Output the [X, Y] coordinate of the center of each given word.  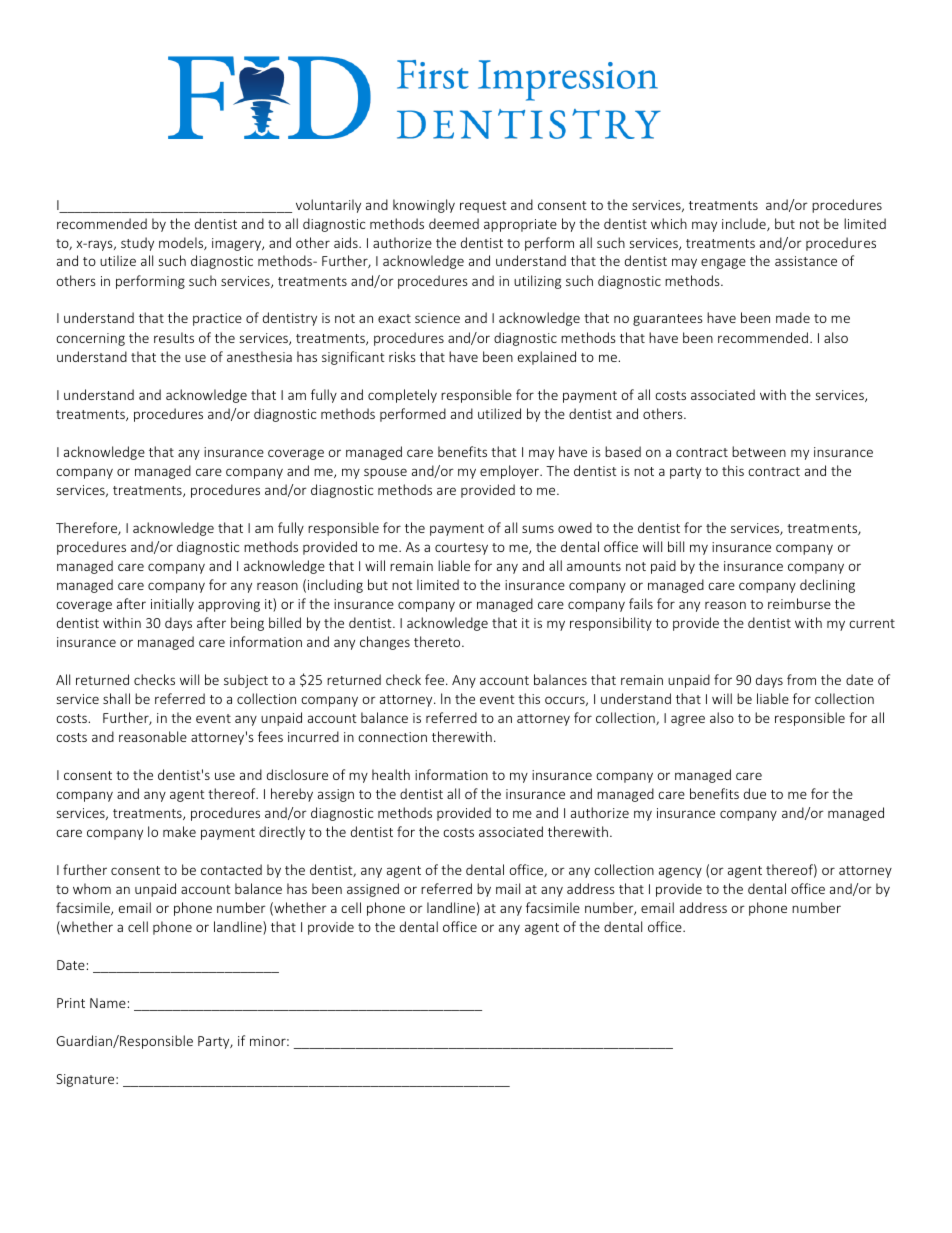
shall [116, 698]
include [745, 224]
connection [392, 737]
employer [510, 472]
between [759, 451]
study [137, 244]
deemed [454, 223]
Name [108, 1003]
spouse [385, 473]
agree [688, 720]
